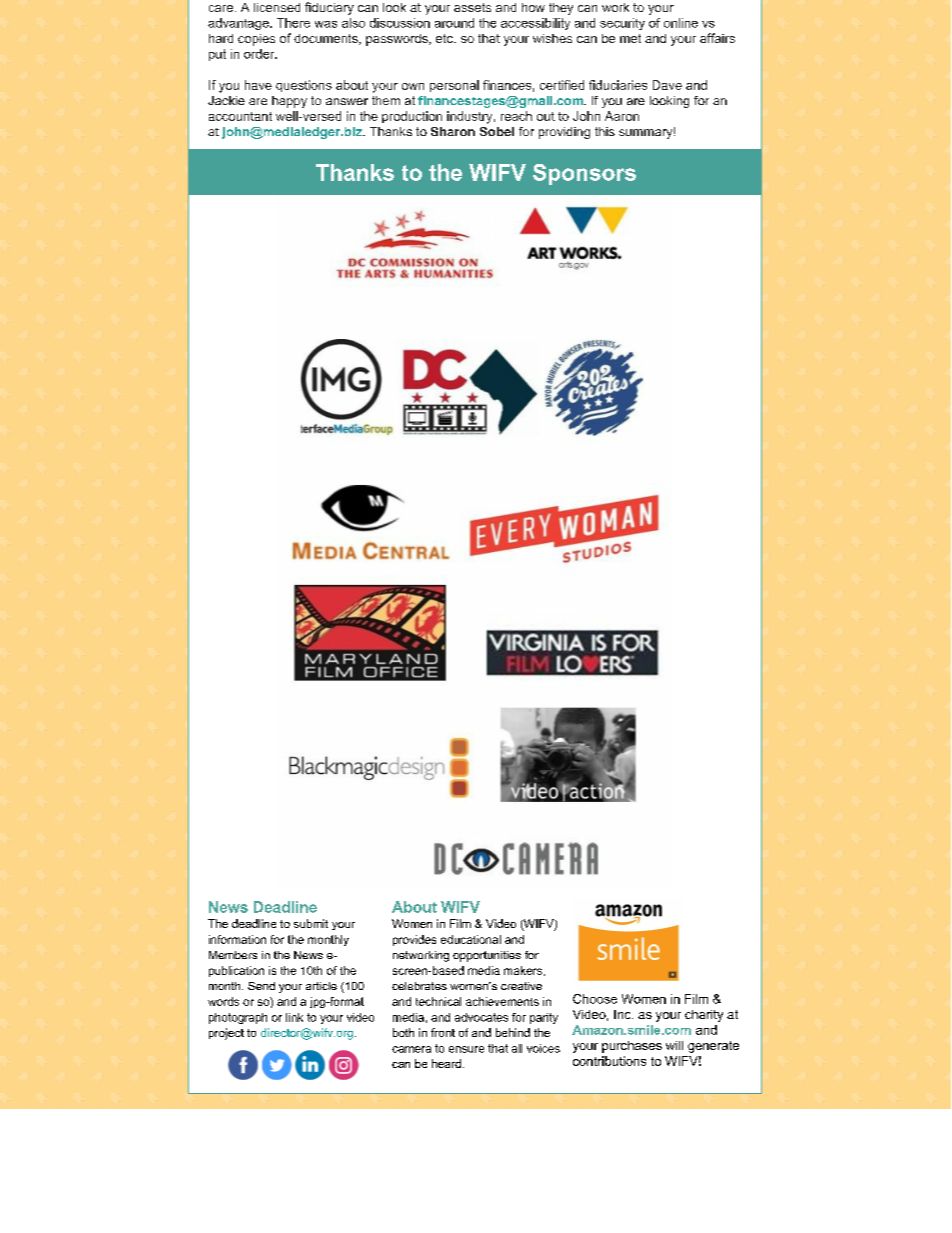  What do you see at coordinates (256, 40) in the image?
I see `copies` at bounding box center [256, 40].
